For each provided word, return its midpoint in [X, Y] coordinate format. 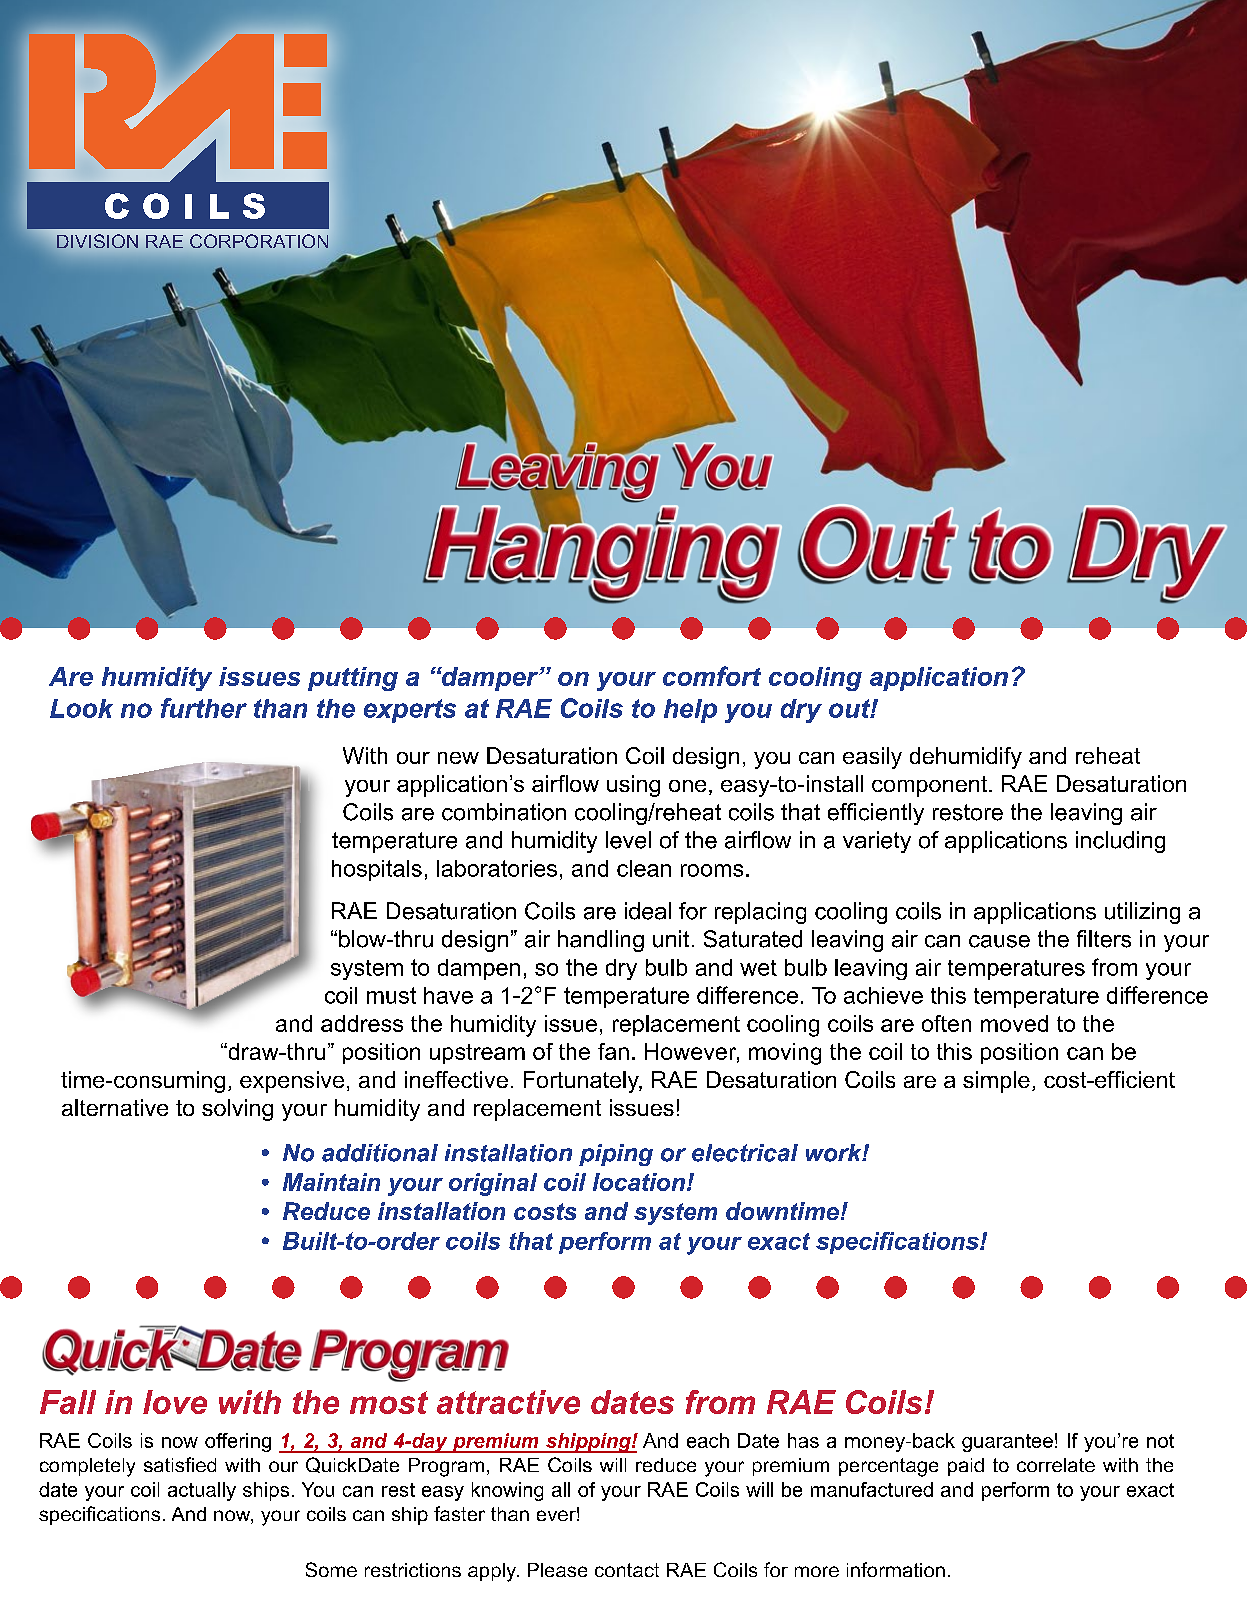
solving [237, 1110]
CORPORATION [259, 241]
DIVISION [97, 241]
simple [996, 1082]
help [690, 711]
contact [627, 1570]
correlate [1056, 1465]
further [204, 708]
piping [616, 1155]
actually [202, 1491]
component [931, 786]
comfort [712, 676]
